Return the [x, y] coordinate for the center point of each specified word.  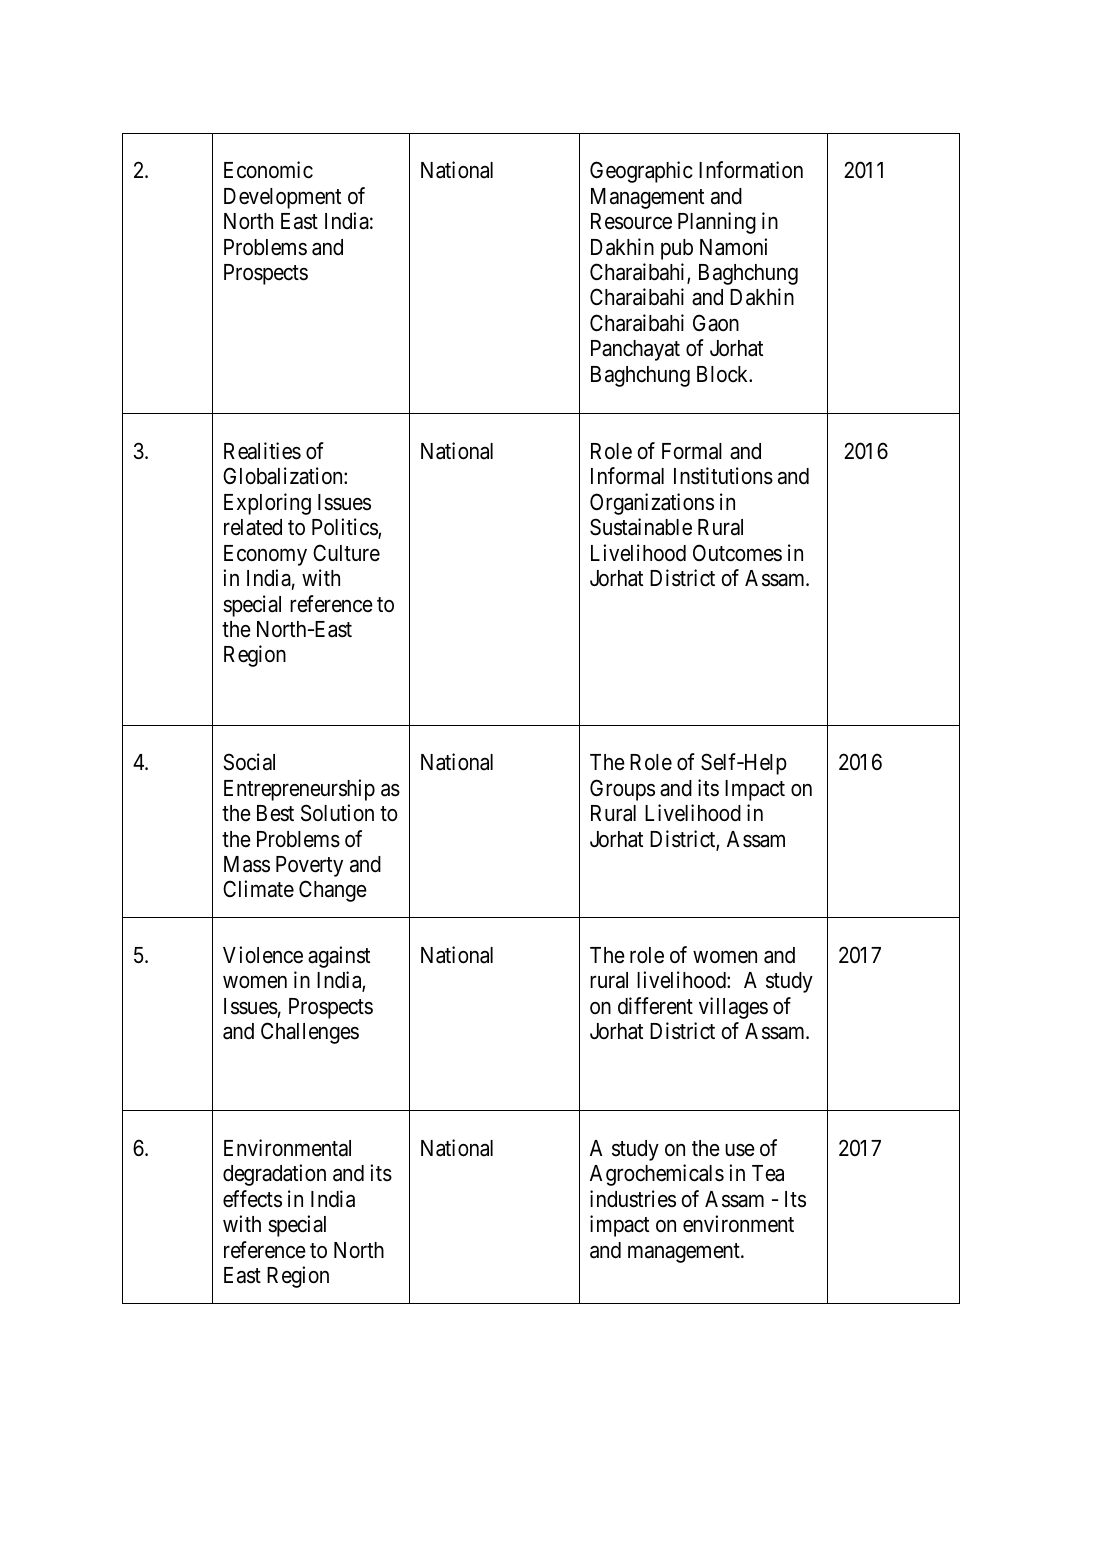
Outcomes [737, 553]
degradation [274, 1175]
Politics [345, 528]
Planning [717, 223]
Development [282, 198]
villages [733, 1008]
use [740, 1150]
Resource [631, 221]
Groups [622, 790]
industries [633, 1199]
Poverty [309, 866]
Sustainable [641, 527]
